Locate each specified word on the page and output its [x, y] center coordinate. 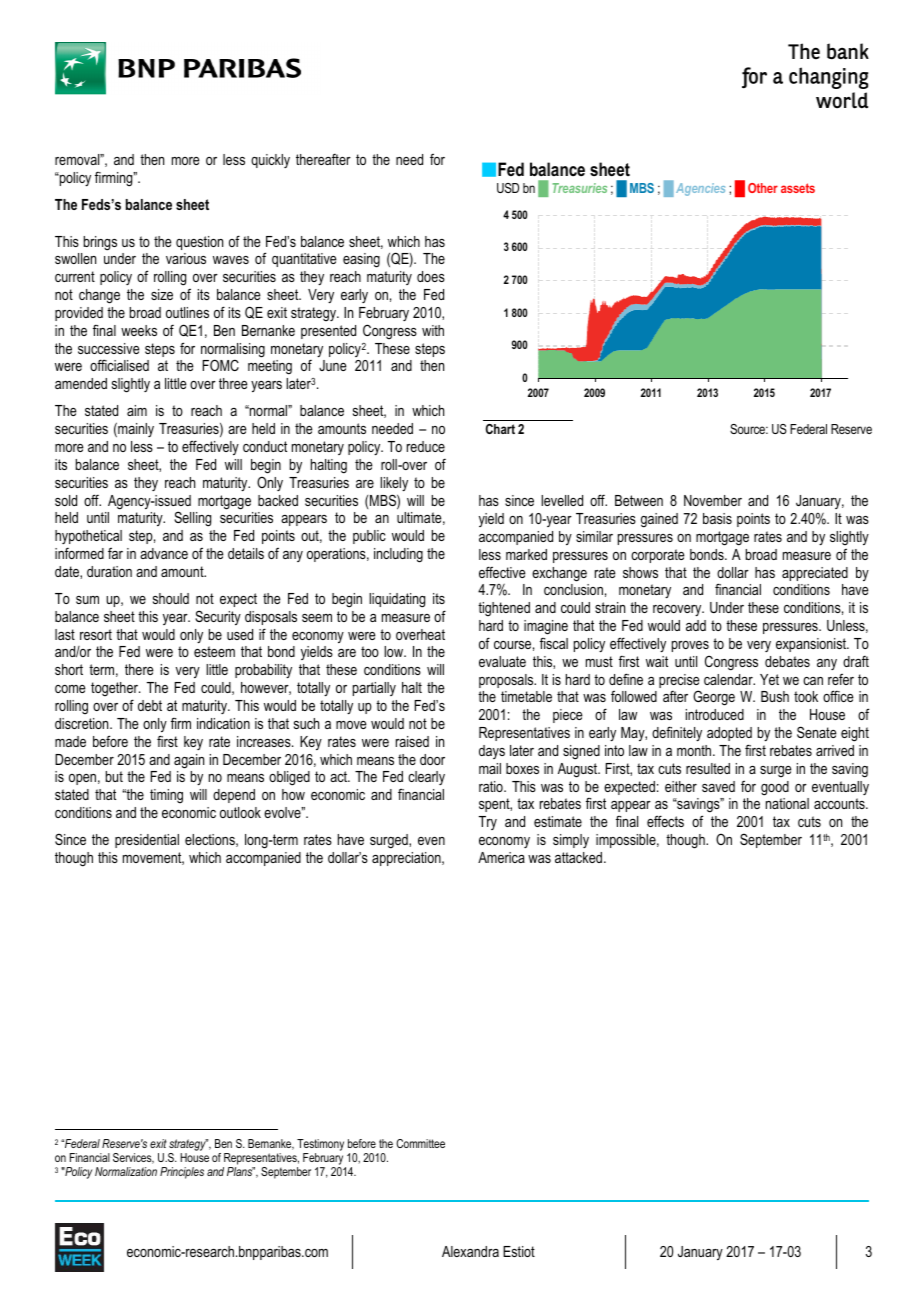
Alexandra [470, 1251]
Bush [775, 696]
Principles [182, 1173]
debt [150, 705]
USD [508, 188]
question [199, 243]
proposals [507, 681]
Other [763, 188]
